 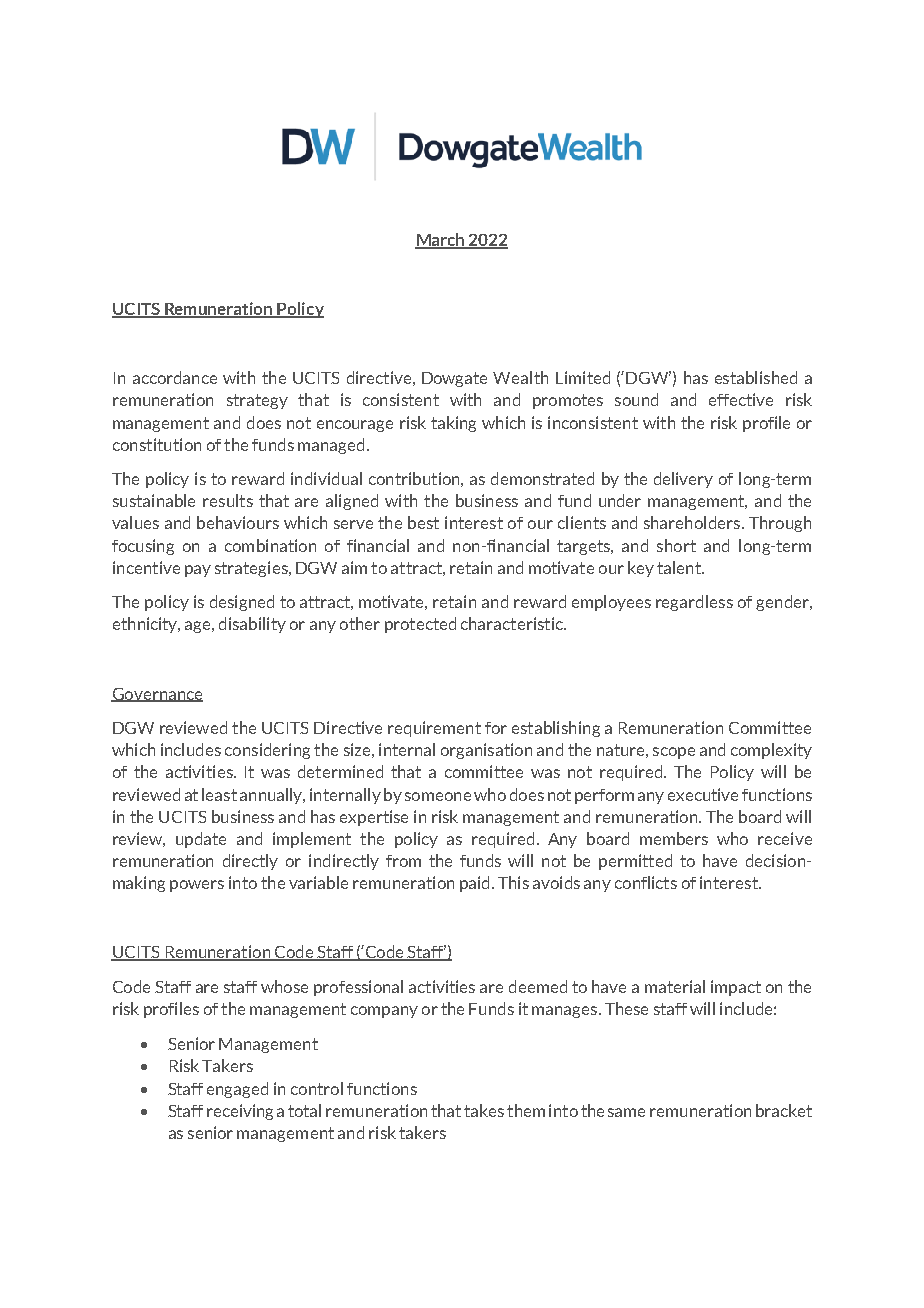 I want to click on March, so click(x=441, y=241).
